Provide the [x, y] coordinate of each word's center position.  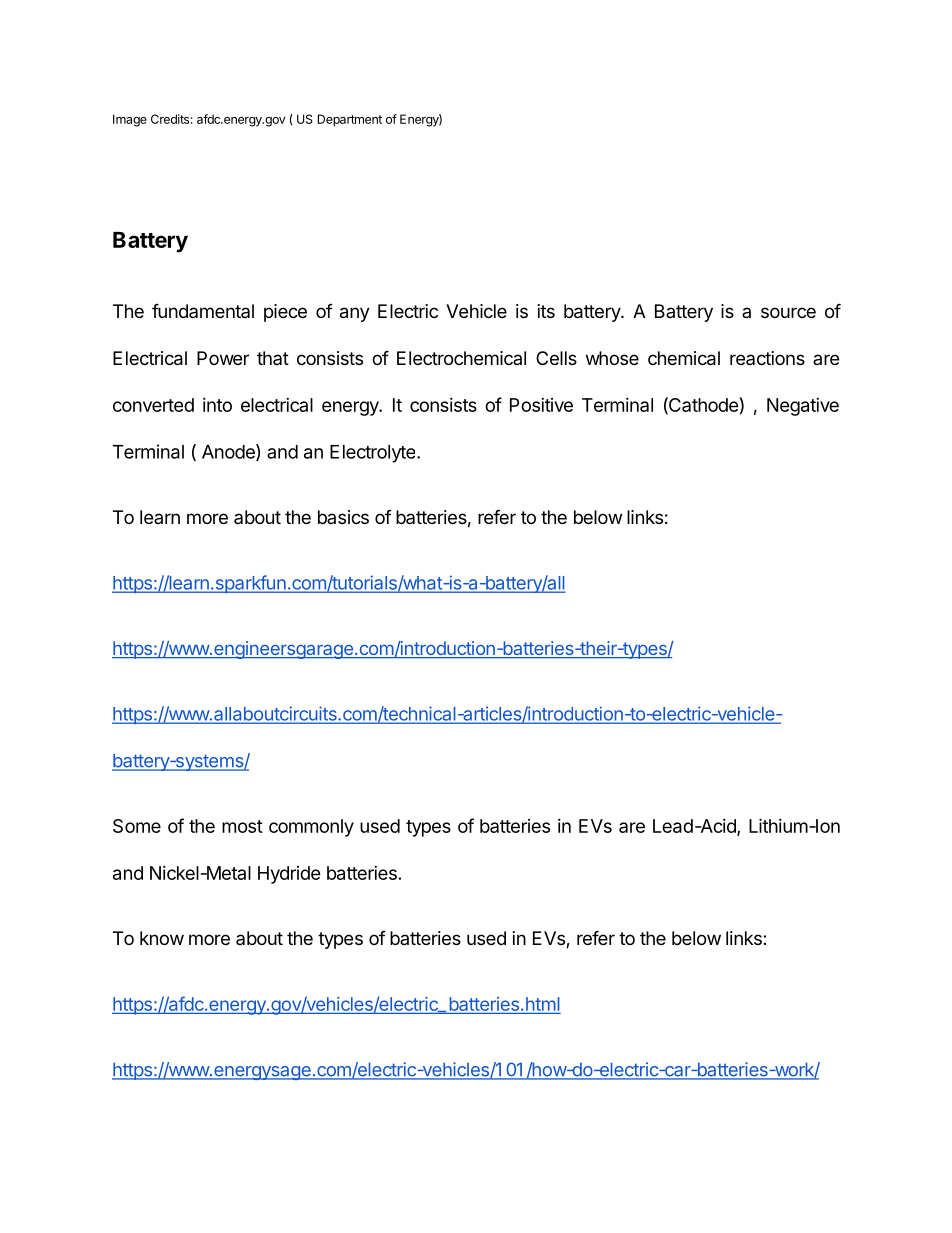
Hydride [289, 875]
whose [612, 358]
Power [223, 358]
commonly [311, 828]
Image [130, 120]
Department [350, 120]
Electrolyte [374, 454]
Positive [541, 405]
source [788, 312]
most [242, 826]
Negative [803, 407]
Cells [556, 358]
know [162, 938]
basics [343, 517]
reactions [767, 358]
